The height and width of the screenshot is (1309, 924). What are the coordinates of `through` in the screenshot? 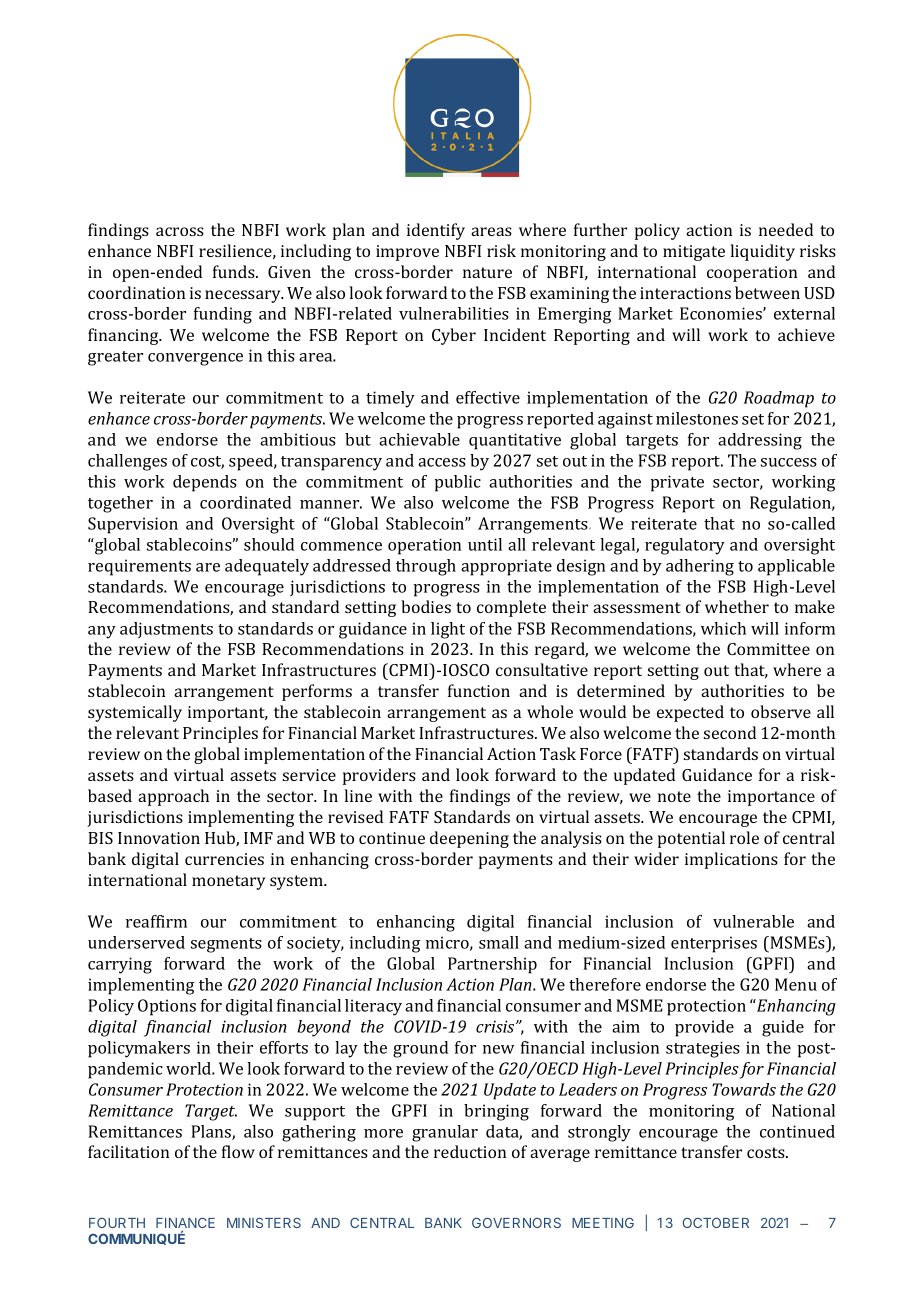 It's located at (426, 567).
